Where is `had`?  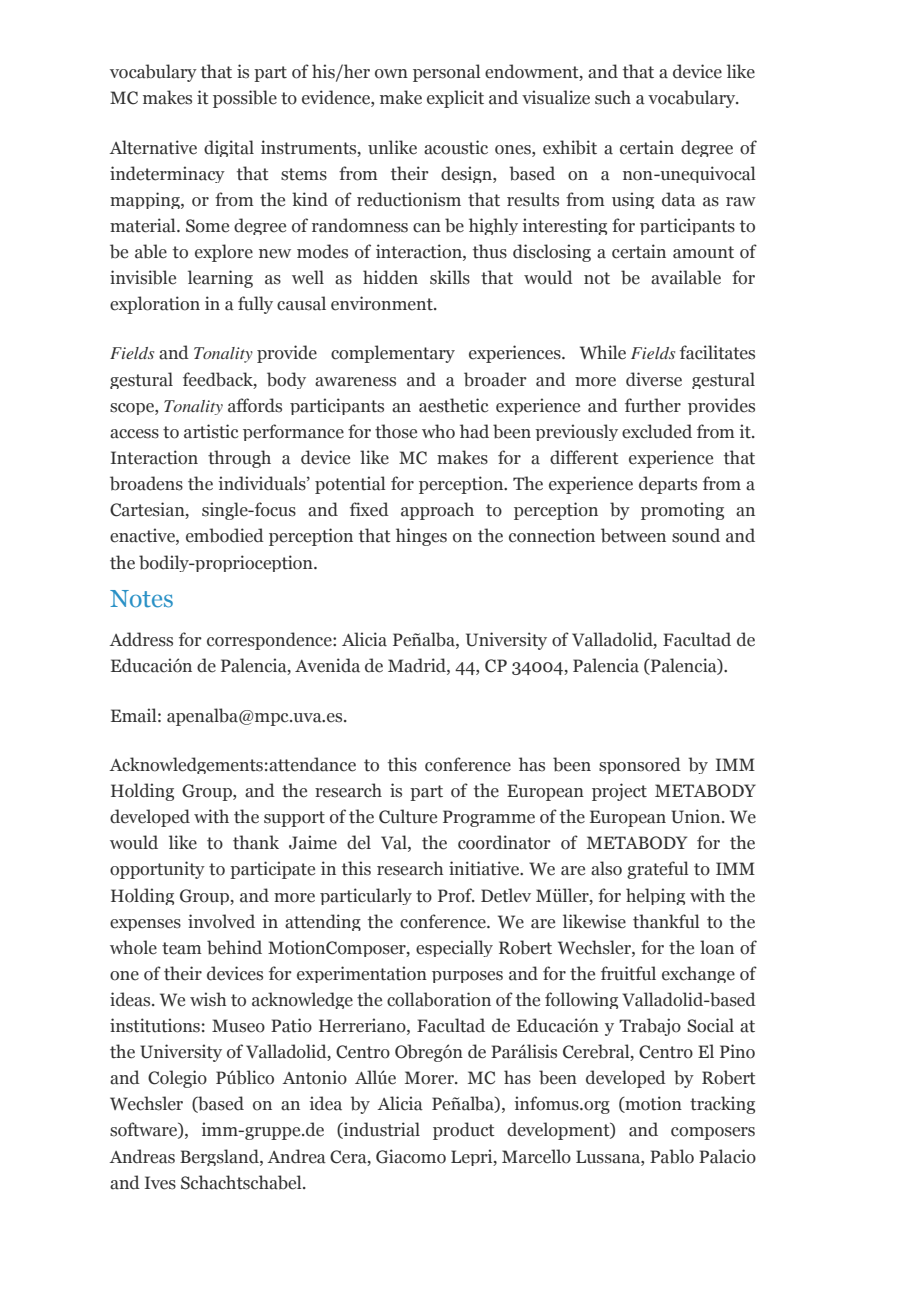
had is located at coordinates (474, 431).
